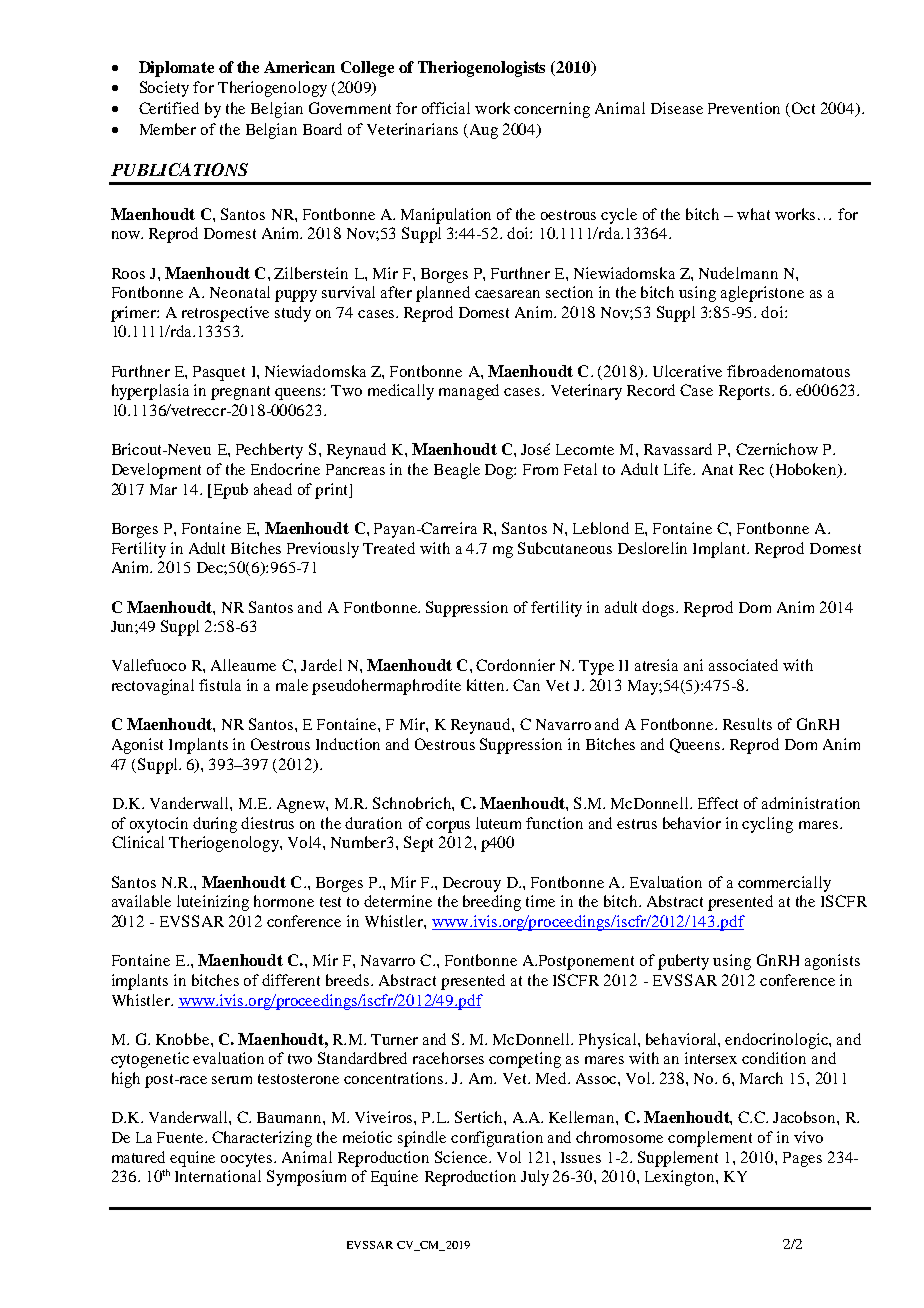  Describe the element at coordinates (220, 685) in the document. I see `fistula` at that location.
